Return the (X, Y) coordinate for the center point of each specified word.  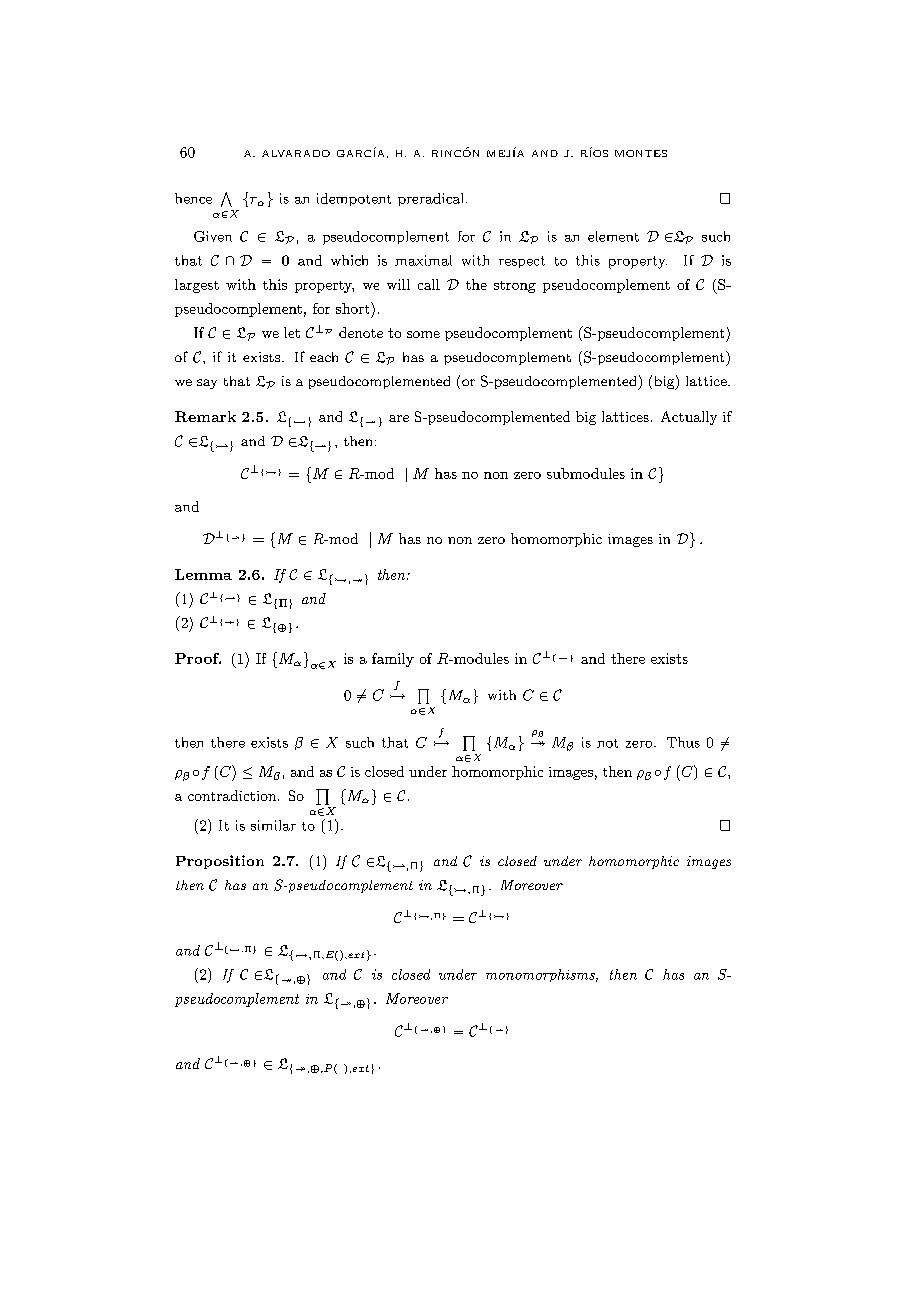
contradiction (233, 795)
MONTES (641, 153)
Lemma (203, 574)
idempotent (354, 199)
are (399, 418)
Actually (689, 418)
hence (193, 198)
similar (273, 825)
